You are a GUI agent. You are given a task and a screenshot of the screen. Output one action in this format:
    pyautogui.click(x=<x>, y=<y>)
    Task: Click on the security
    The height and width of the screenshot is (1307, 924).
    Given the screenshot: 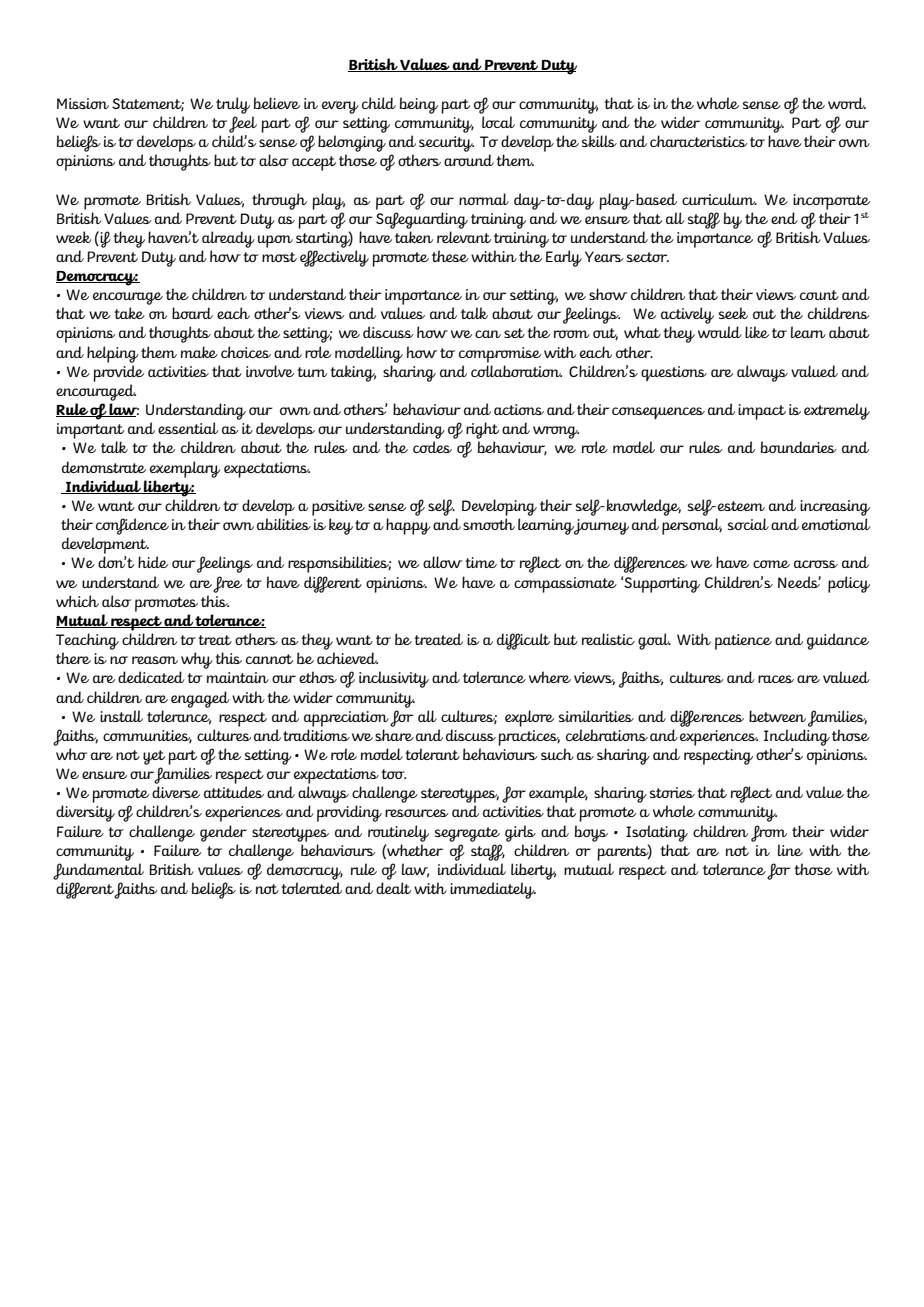 What is the action you would take?
    pyautogui.click(x=446, y=144)
